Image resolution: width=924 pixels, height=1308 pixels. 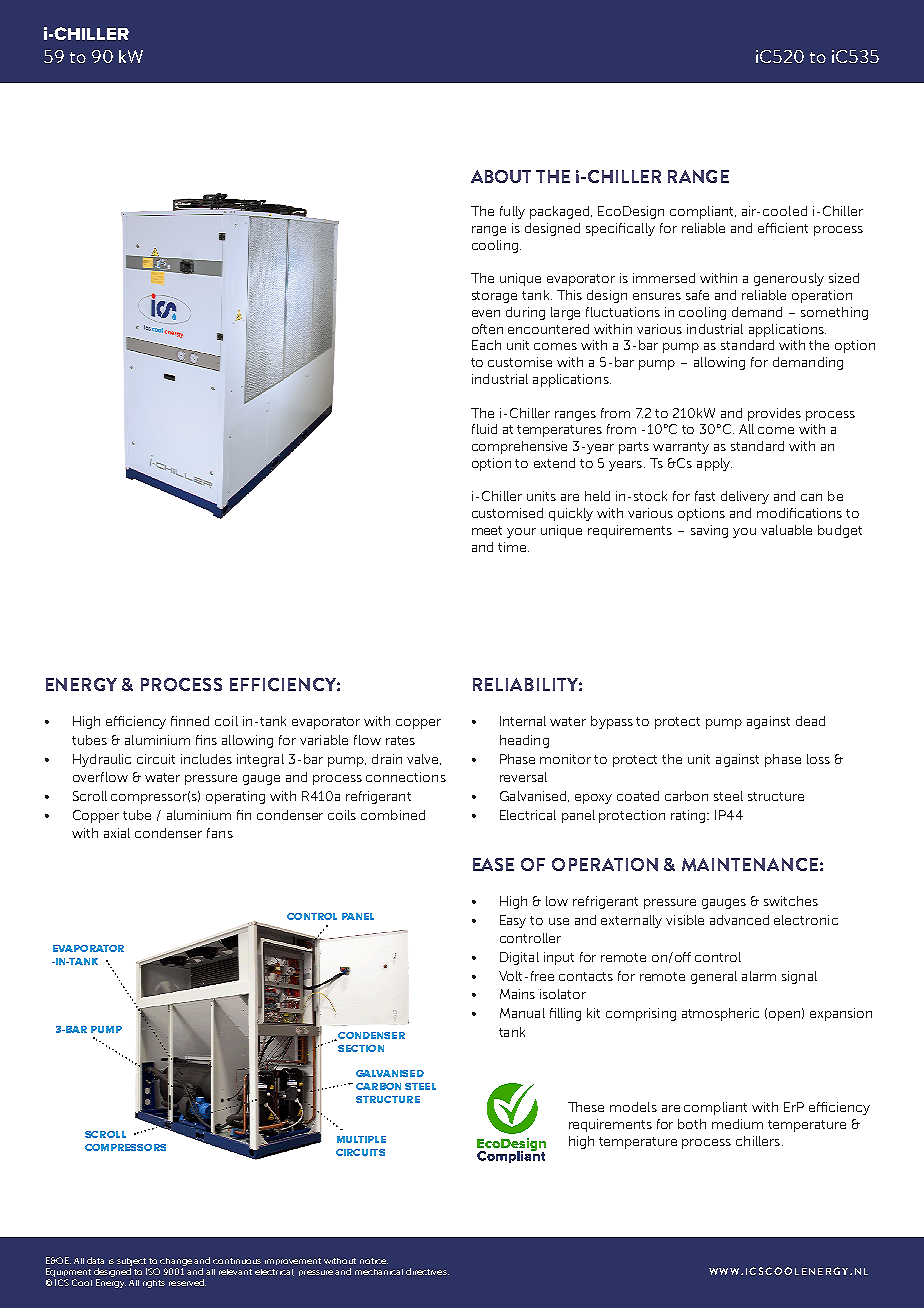 I want to click on Easy, so click(x=513, y=921).
